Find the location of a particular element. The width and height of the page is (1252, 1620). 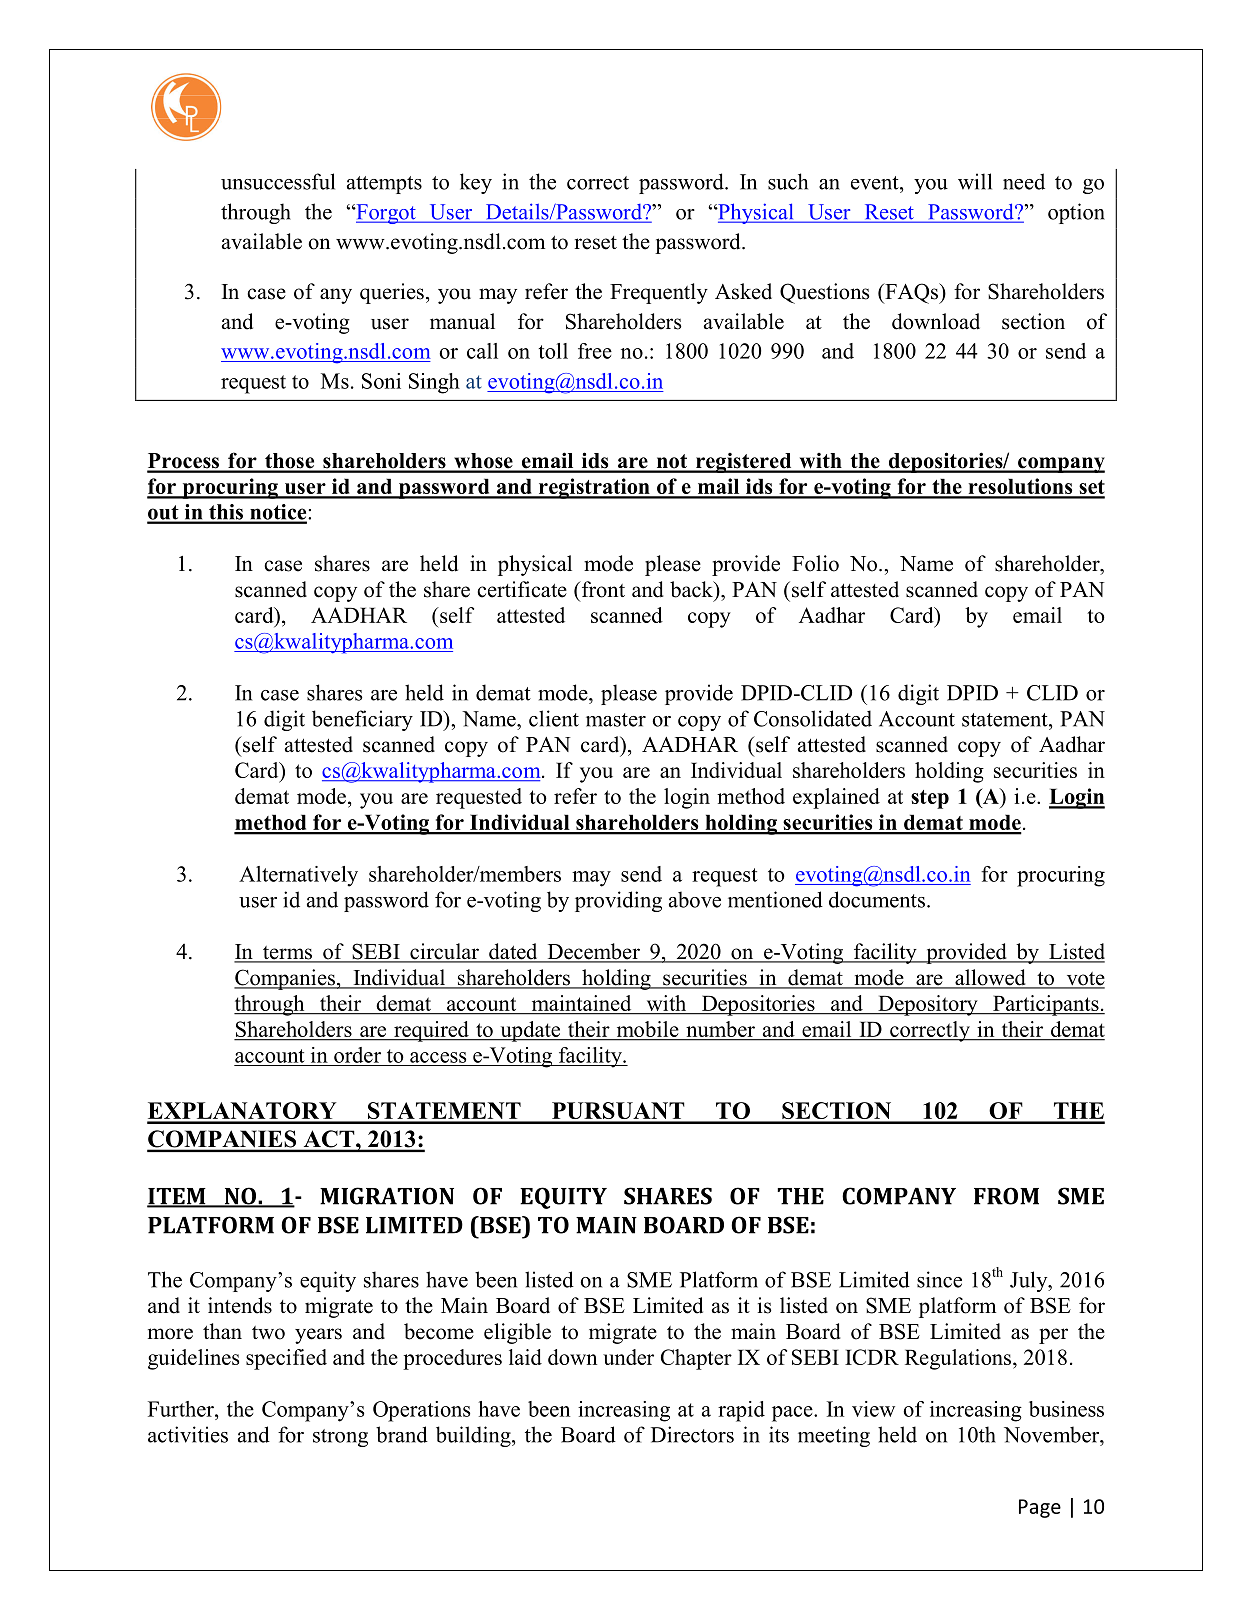

Page is located at coordinates (1040, 1508).
